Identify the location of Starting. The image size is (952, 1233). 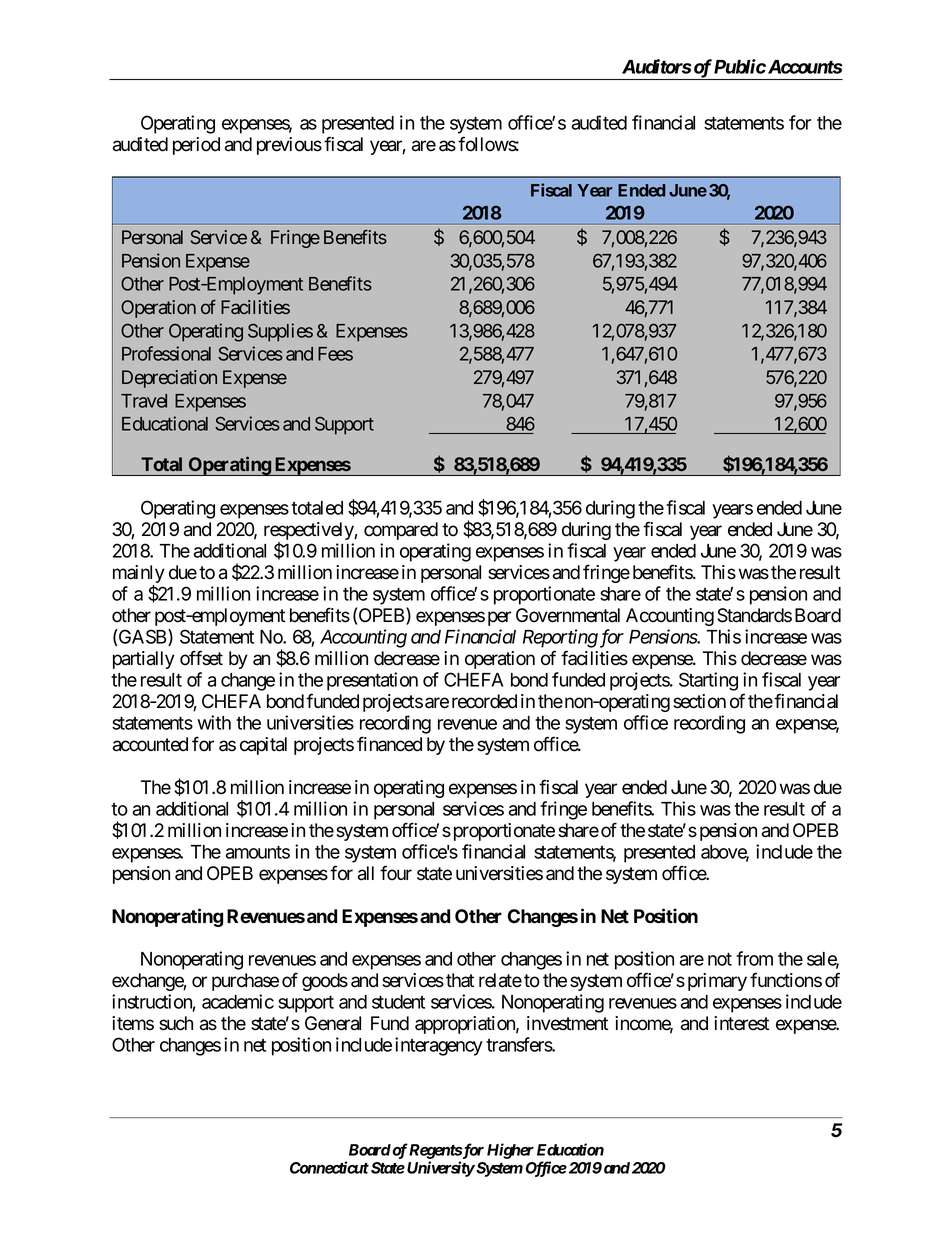
(708, 681).
